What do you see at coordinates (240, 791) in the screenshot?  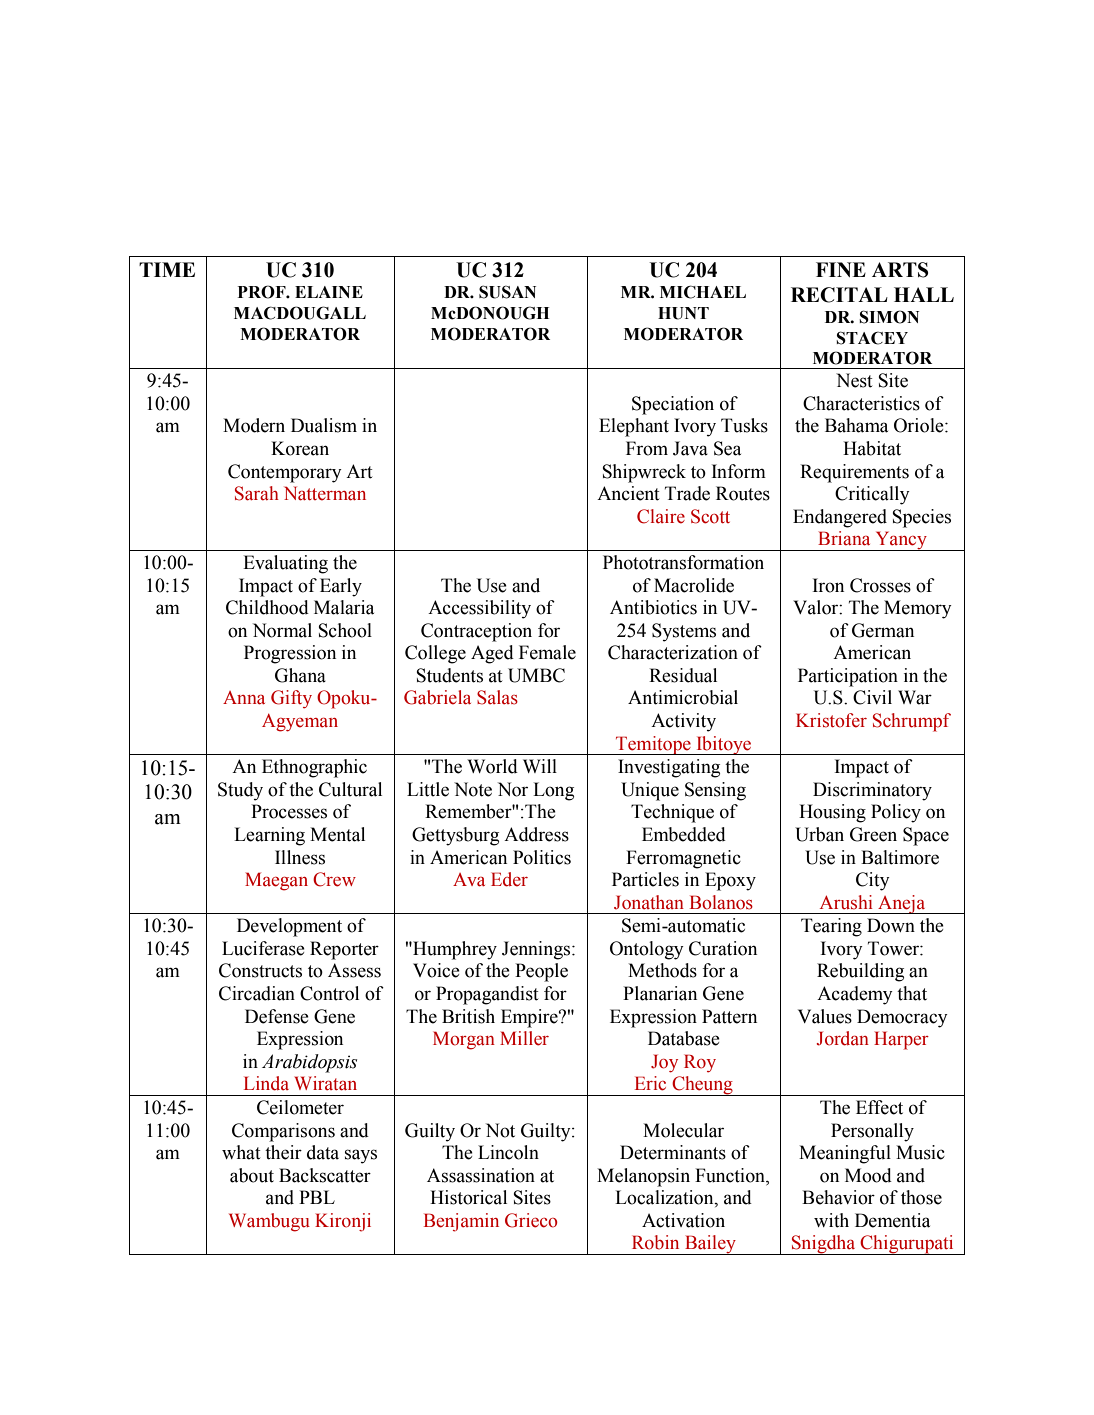 I see `Study` at bounding box center [240, 791].
